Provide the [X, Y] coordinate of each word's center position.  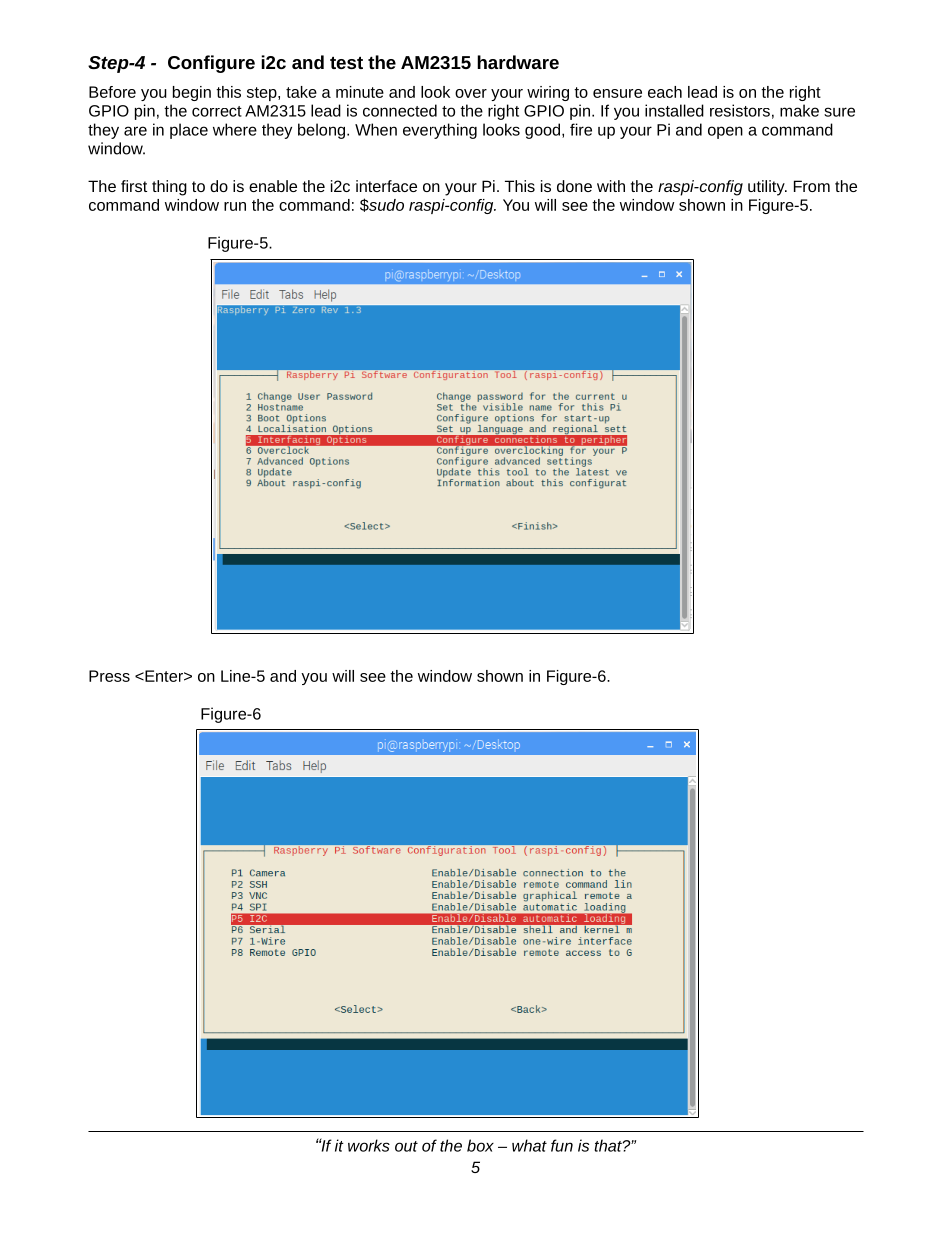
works [369, 1145]
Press [109, 676]
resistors [740, 110]
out [406, 1146]
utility [767, 188]
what [529, 1145]
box [480, 1145]
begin [192, 93]
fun [562, 1145]
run [235, 206]
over [471, 93]
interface [386, 186]
